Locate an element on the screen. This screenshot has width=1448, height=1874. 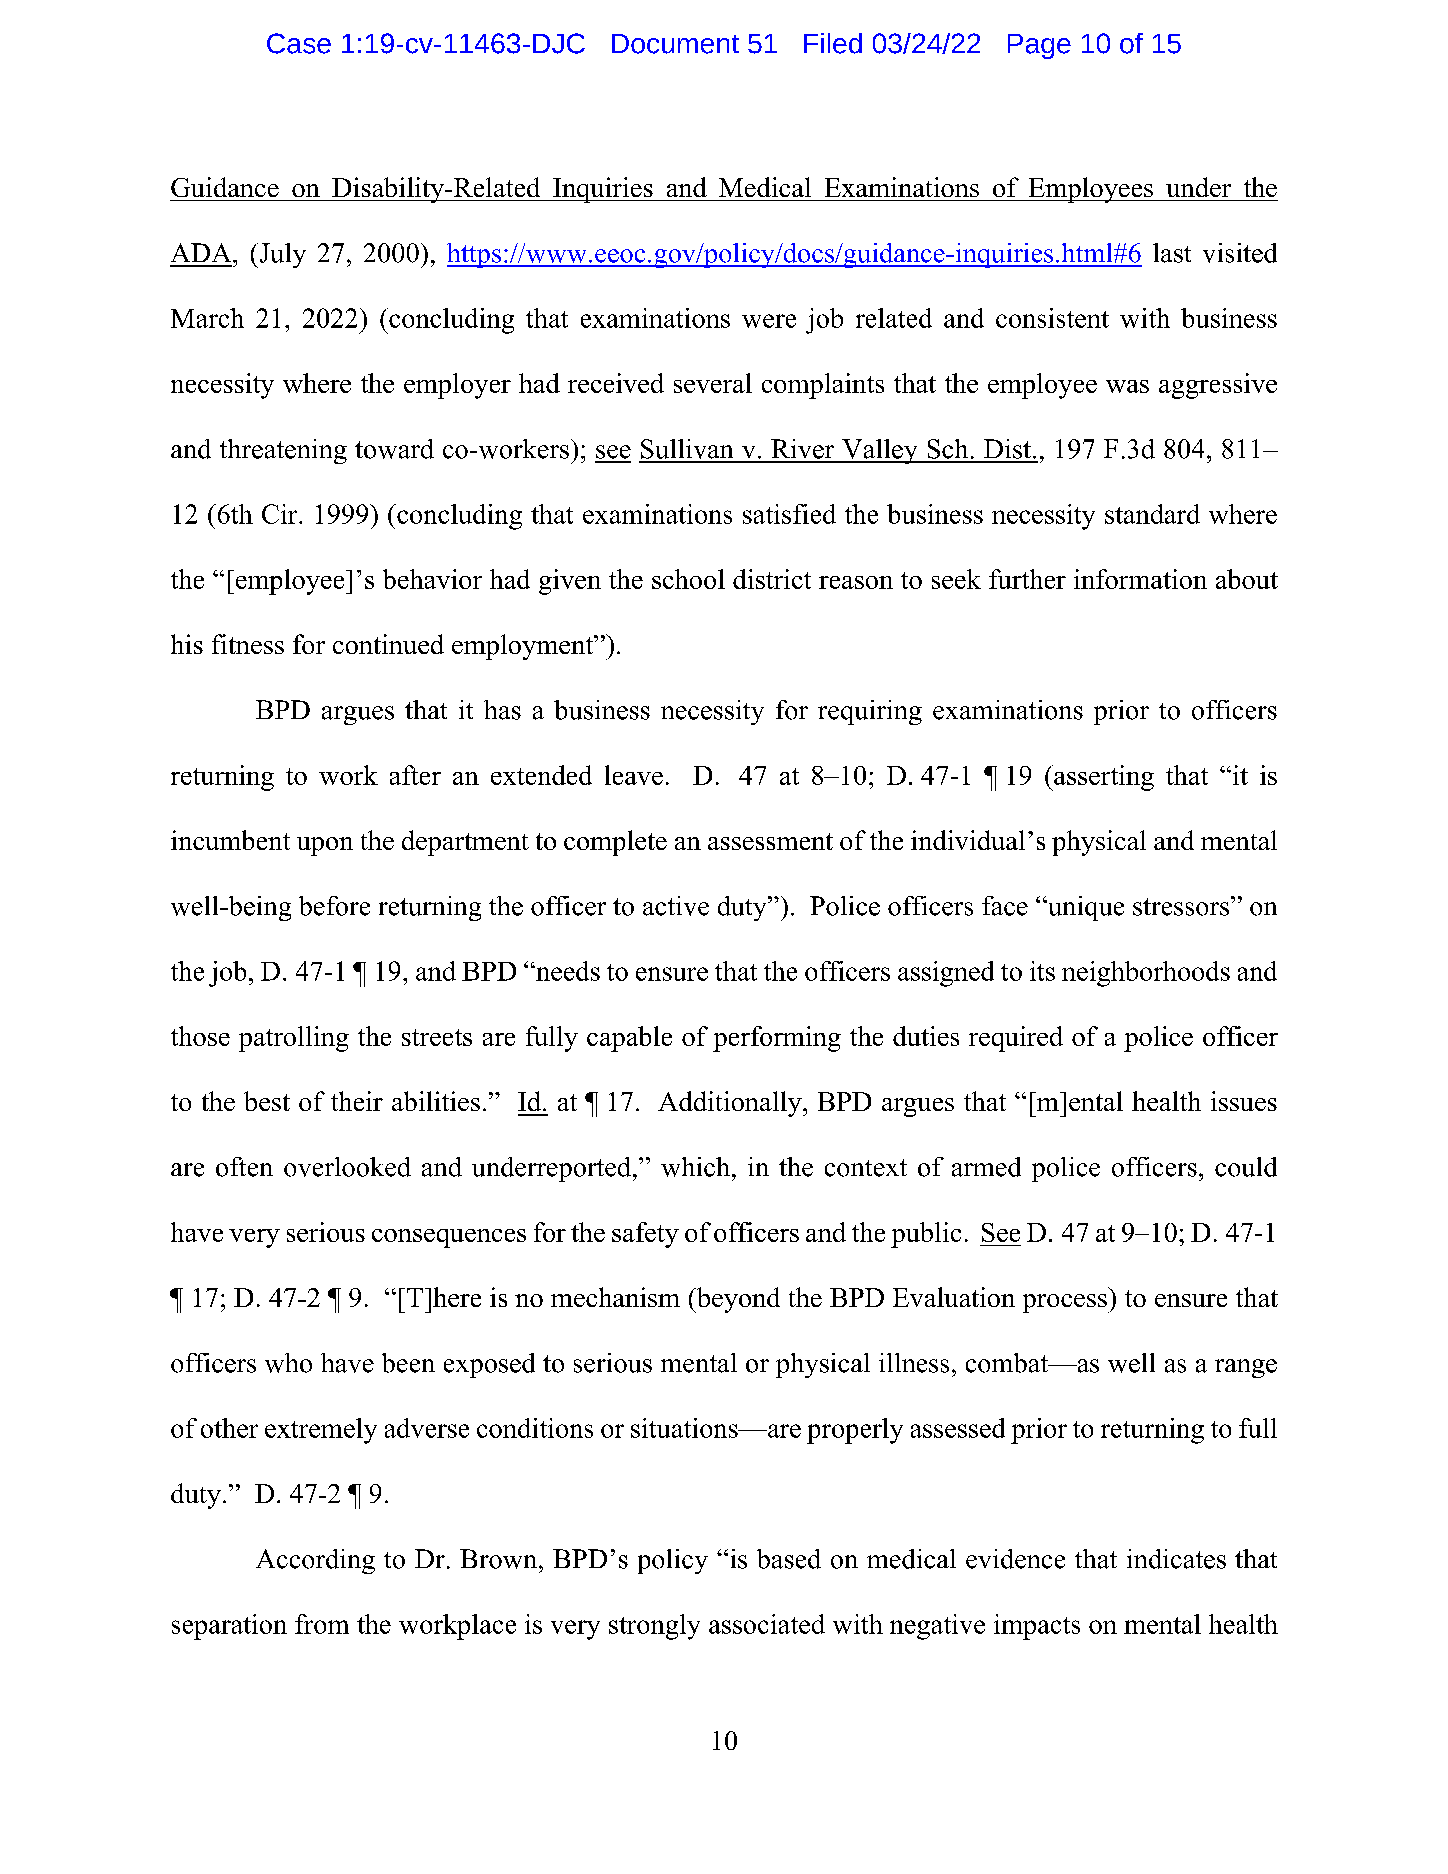
indicates is located at coordinates (1176, 1559).
